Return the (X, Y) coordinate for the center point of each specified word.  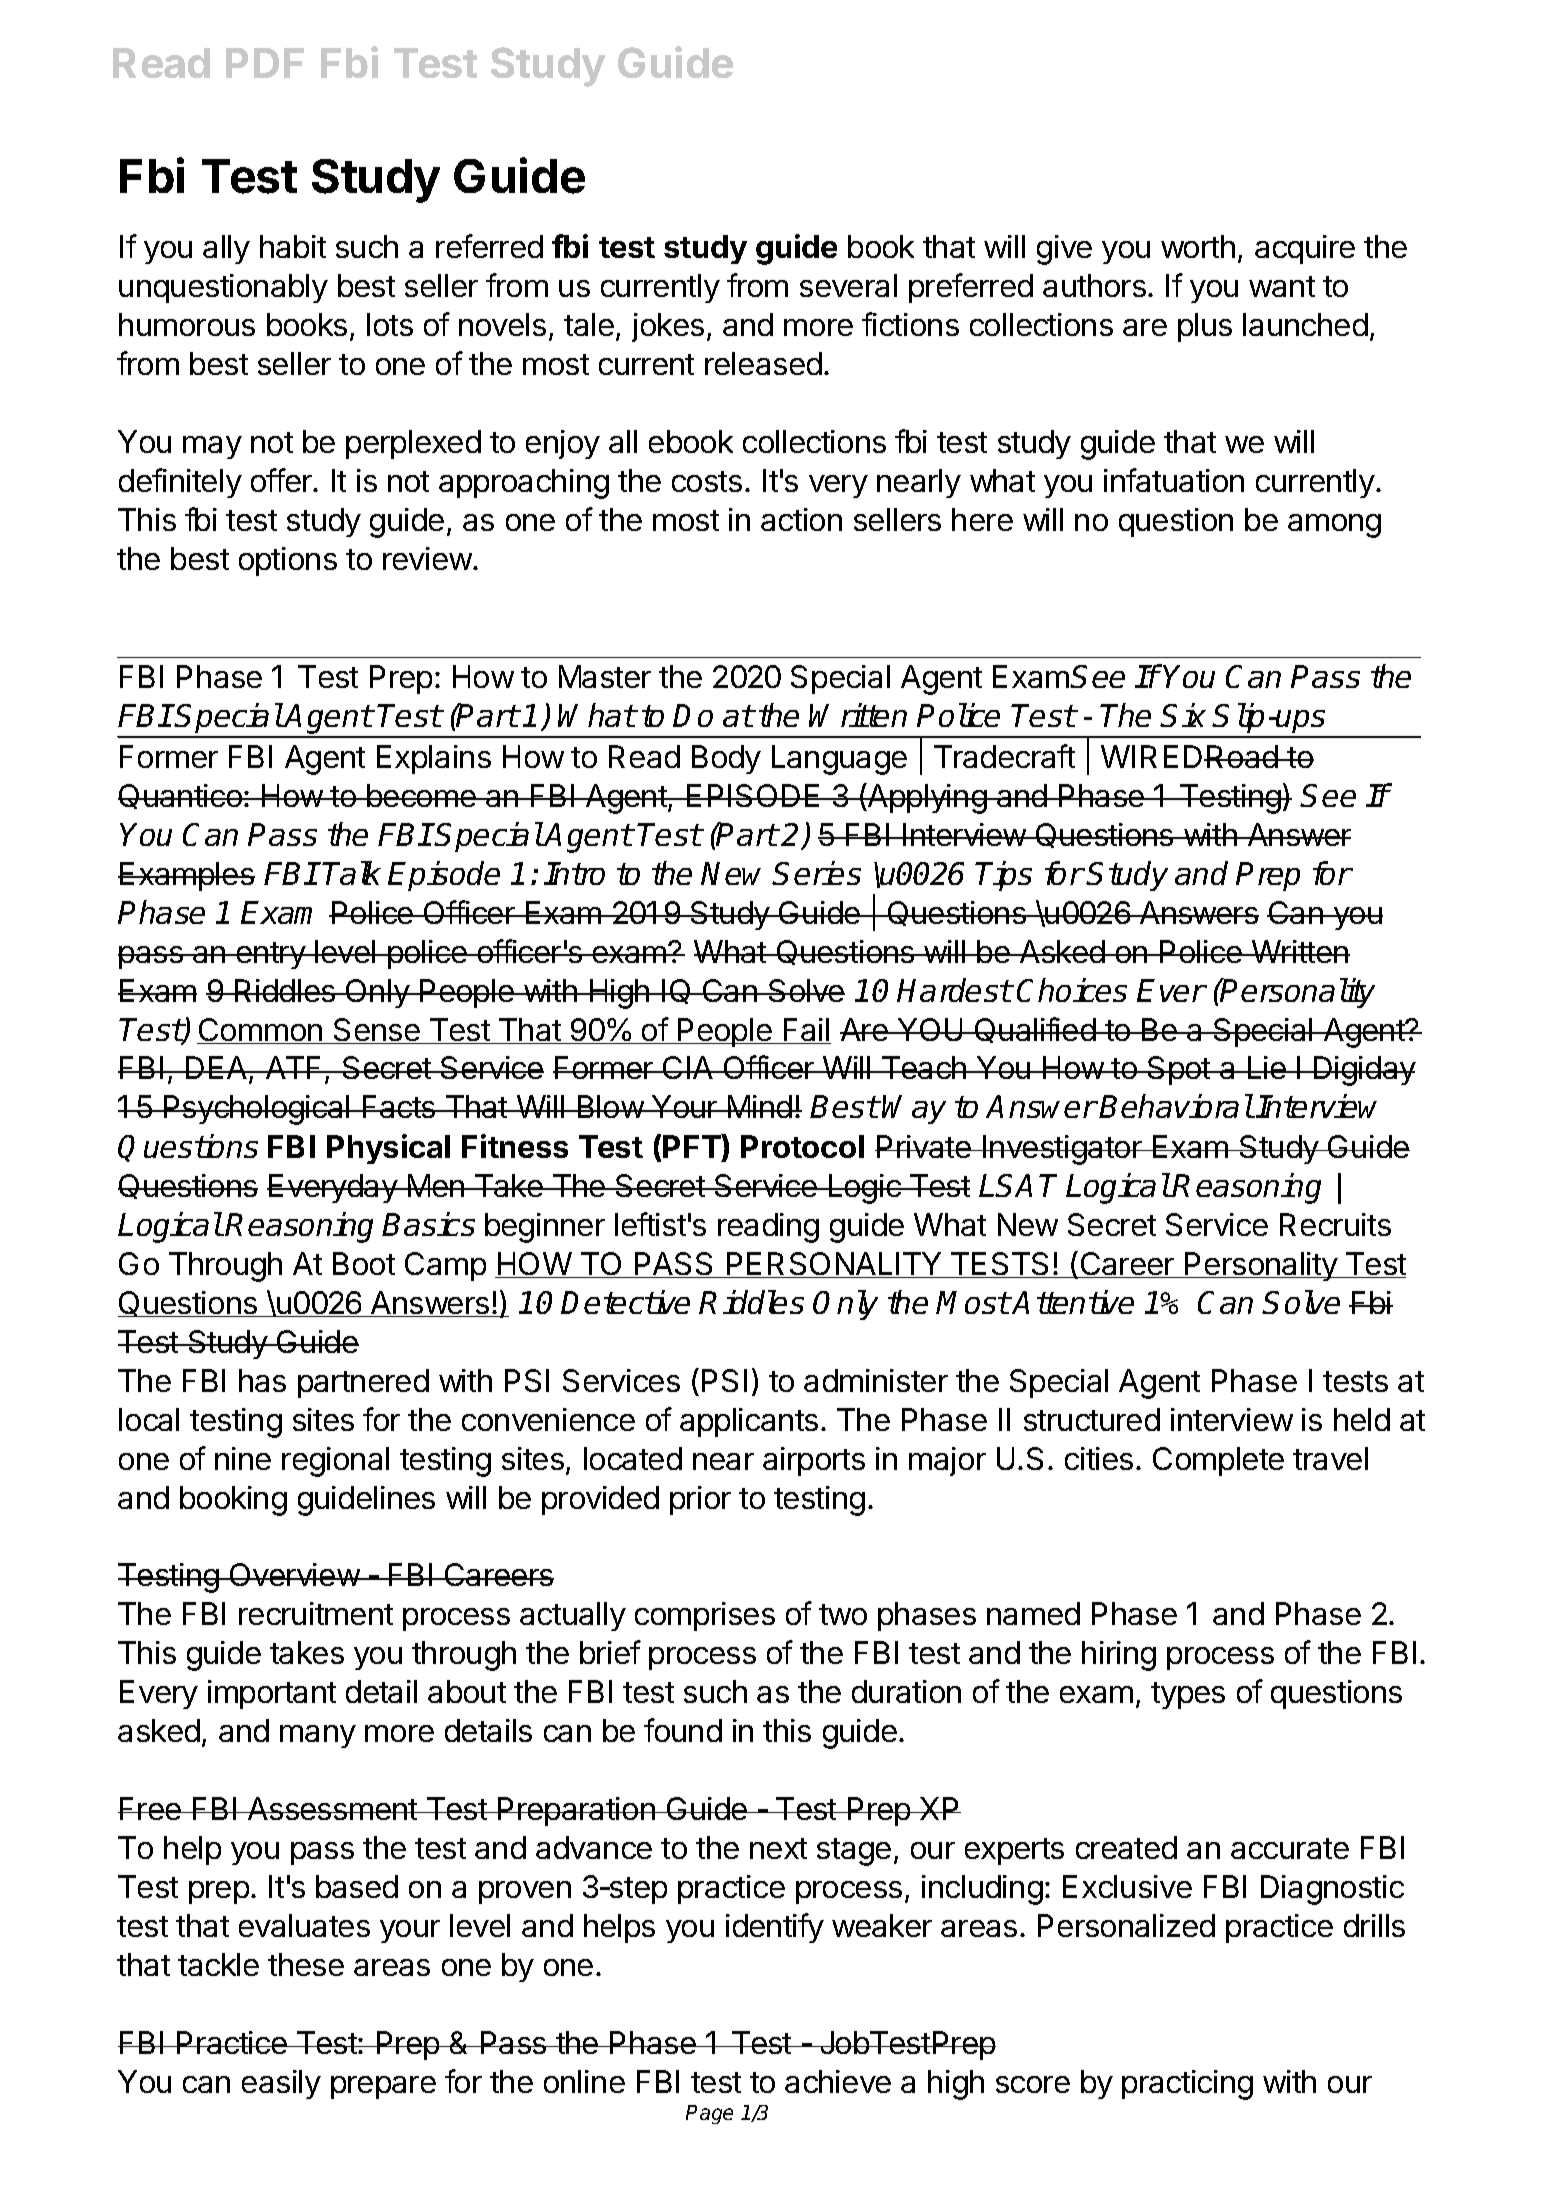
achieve (838, 2081)
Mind (760, 1106)
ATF (294, 1067)
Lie (1266, 1067)
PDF (265, 63)
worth (1198, 246)
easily (281, 2084)
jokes (668, 327)
